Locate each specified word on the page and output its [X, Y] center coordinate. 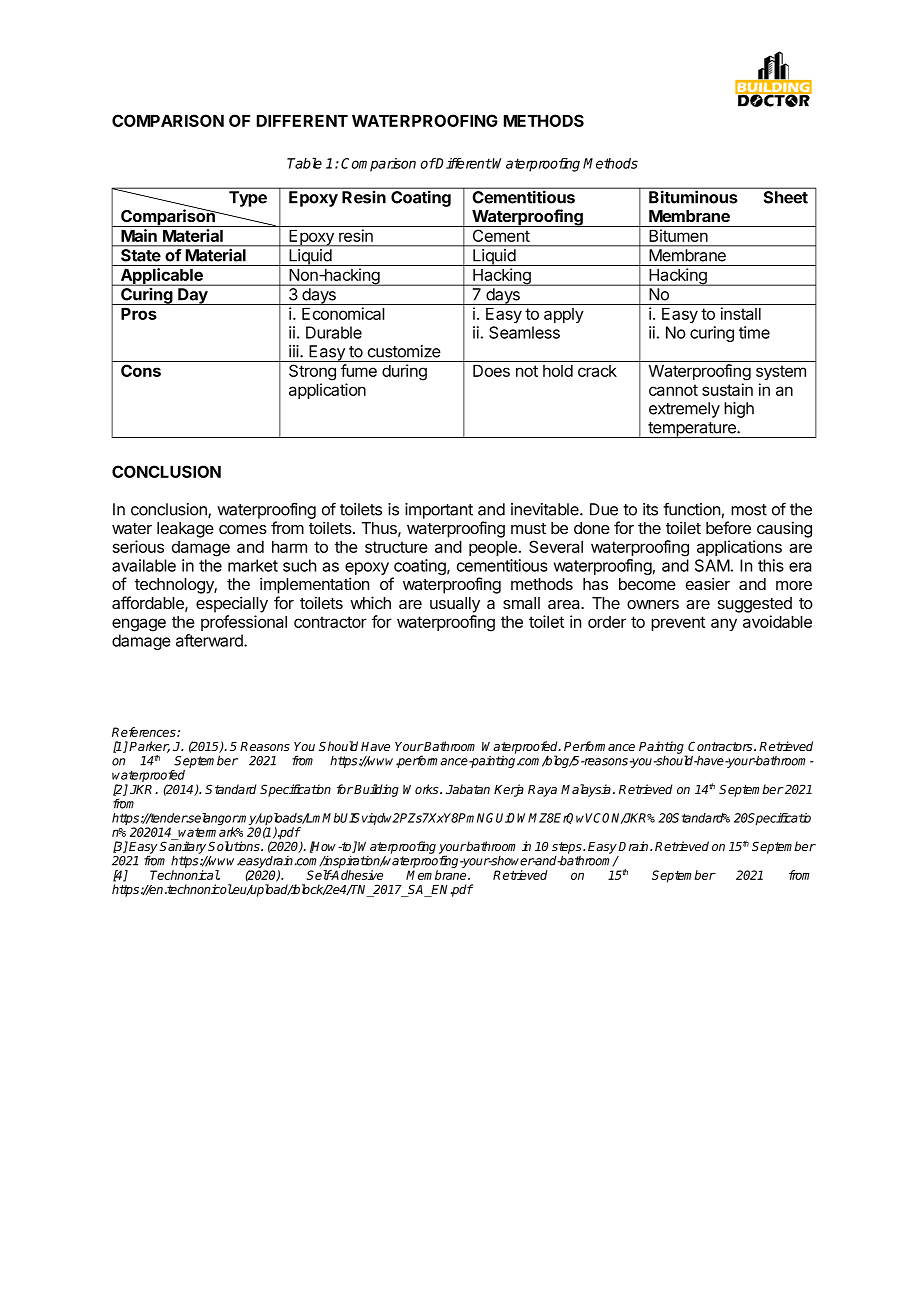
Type [248, 199]
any [724, 624]
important [439, 511]
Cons [141, 370]
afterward [210, 640]
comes [243, 529]
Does [491, 371]
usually [455, 605]
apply [564, 315]
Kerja [509, 790]
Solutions [235, 846]
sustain [727, 389]
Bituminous [693, 197]
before [728, 527]
